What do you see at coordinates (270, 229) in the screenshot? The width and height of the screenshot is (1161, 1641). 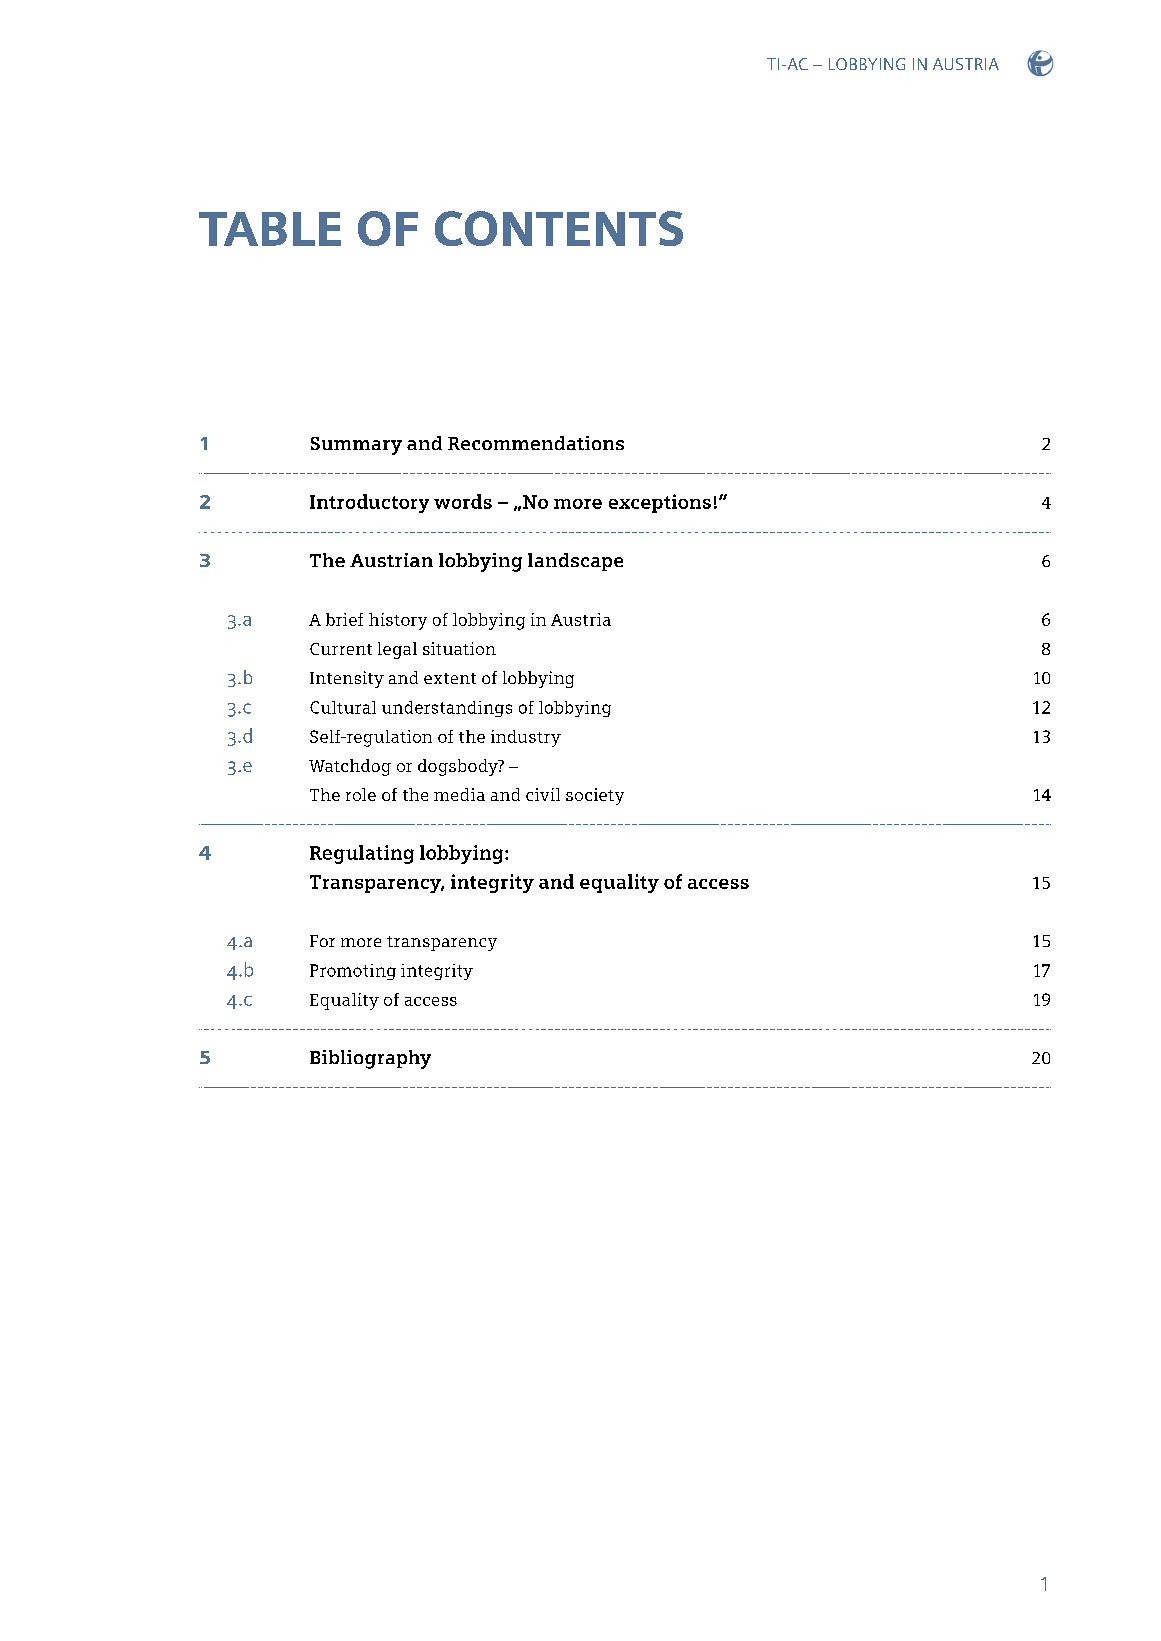 I see `Table` at bounding box center [270, 229].
